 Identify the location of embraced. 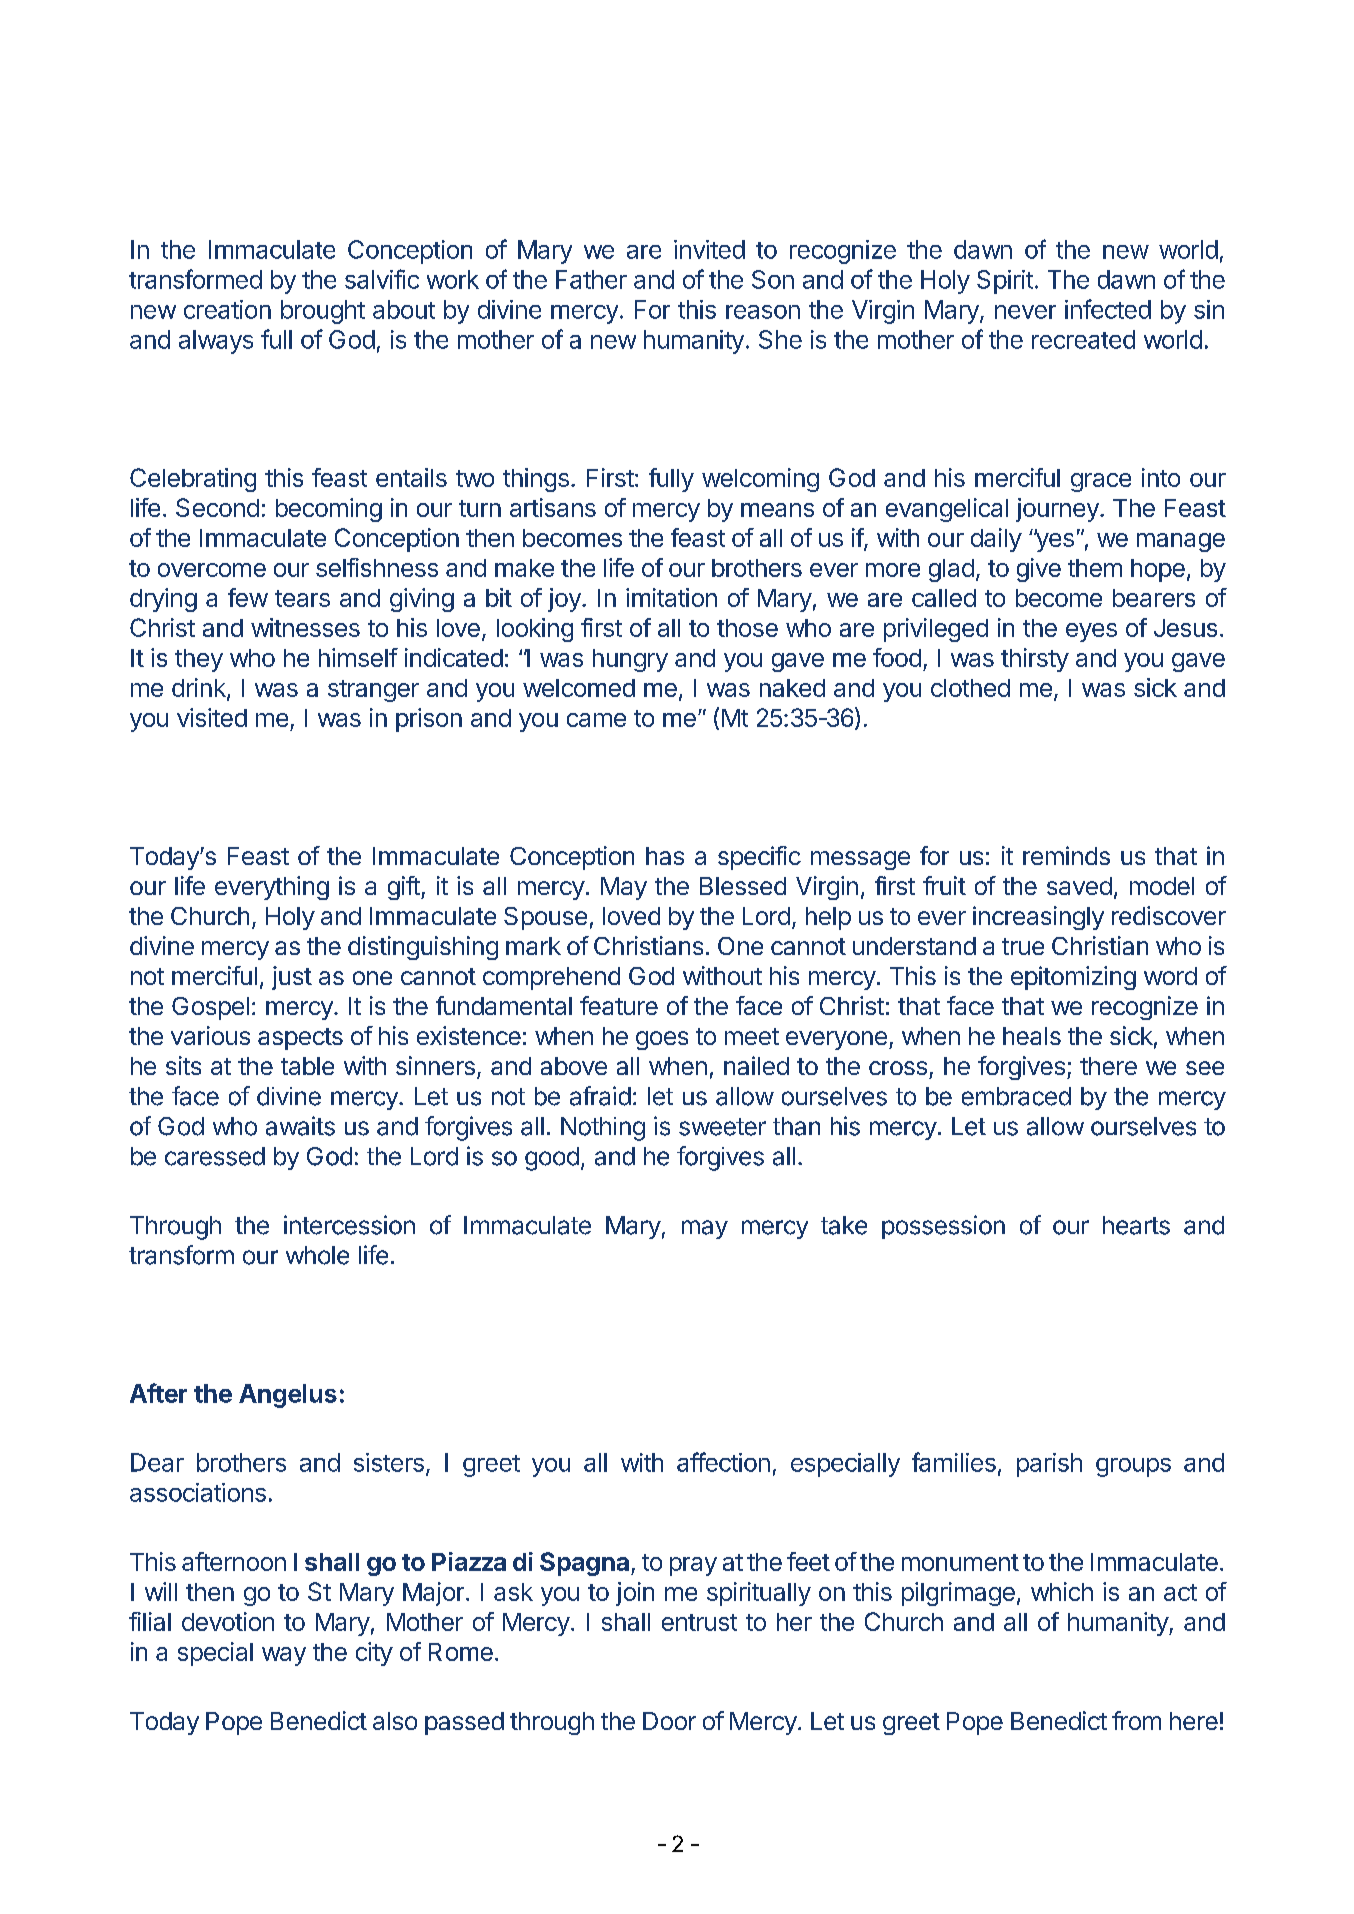
(1016, 1096).
